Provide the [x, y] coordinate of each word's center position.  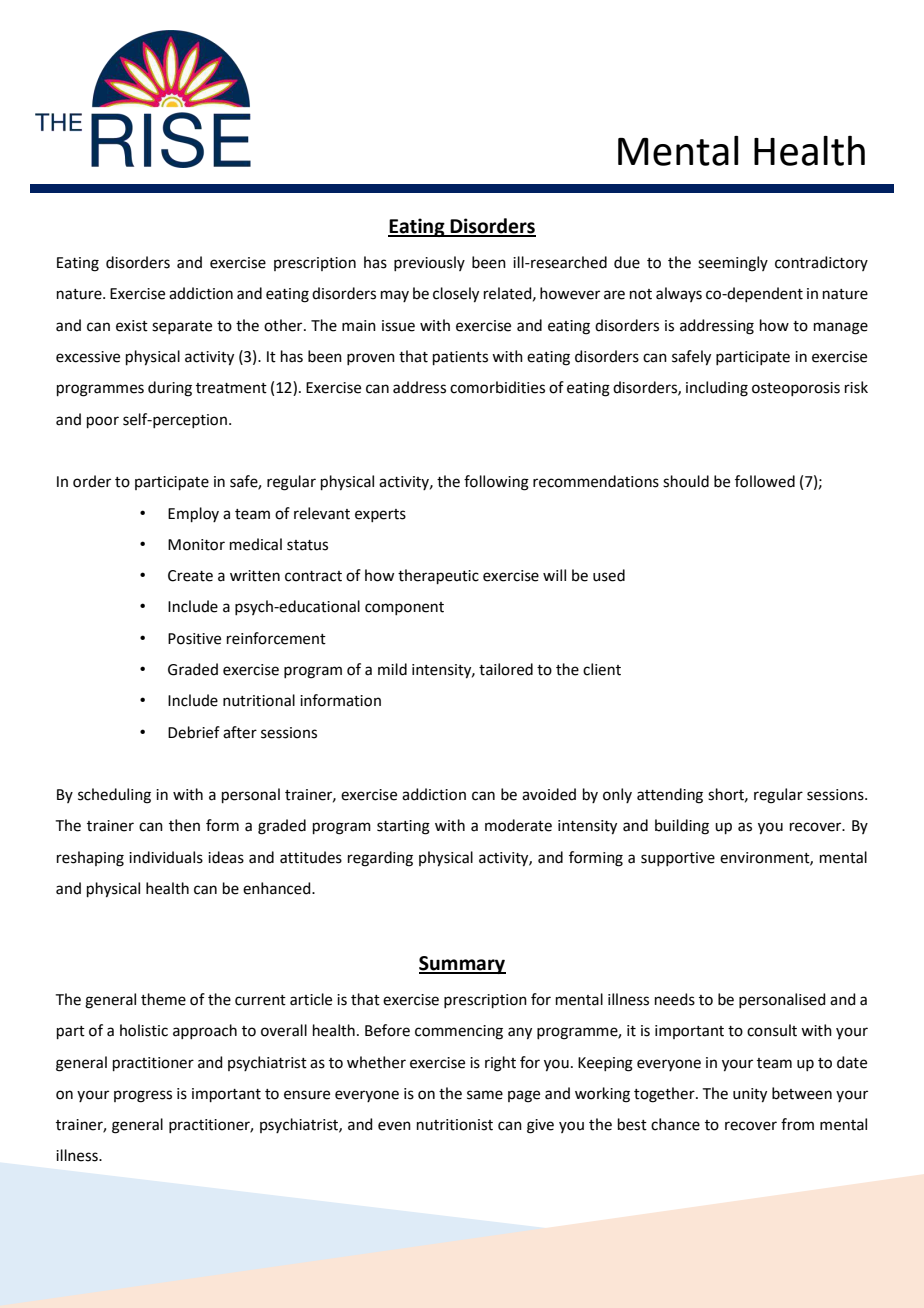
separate [182, 327]
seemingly [733, 264]
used [609, 575]
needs [675, 999]
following [496, 483]
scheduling [114, 796]
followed [765, 481]
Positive [194, 639]
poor [103, 422]
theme [163, 999]
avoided [549, 794]
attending [670, 796]
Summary [462, 965]
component [404, 608]
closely [456, 295]
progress [143, 1096]
